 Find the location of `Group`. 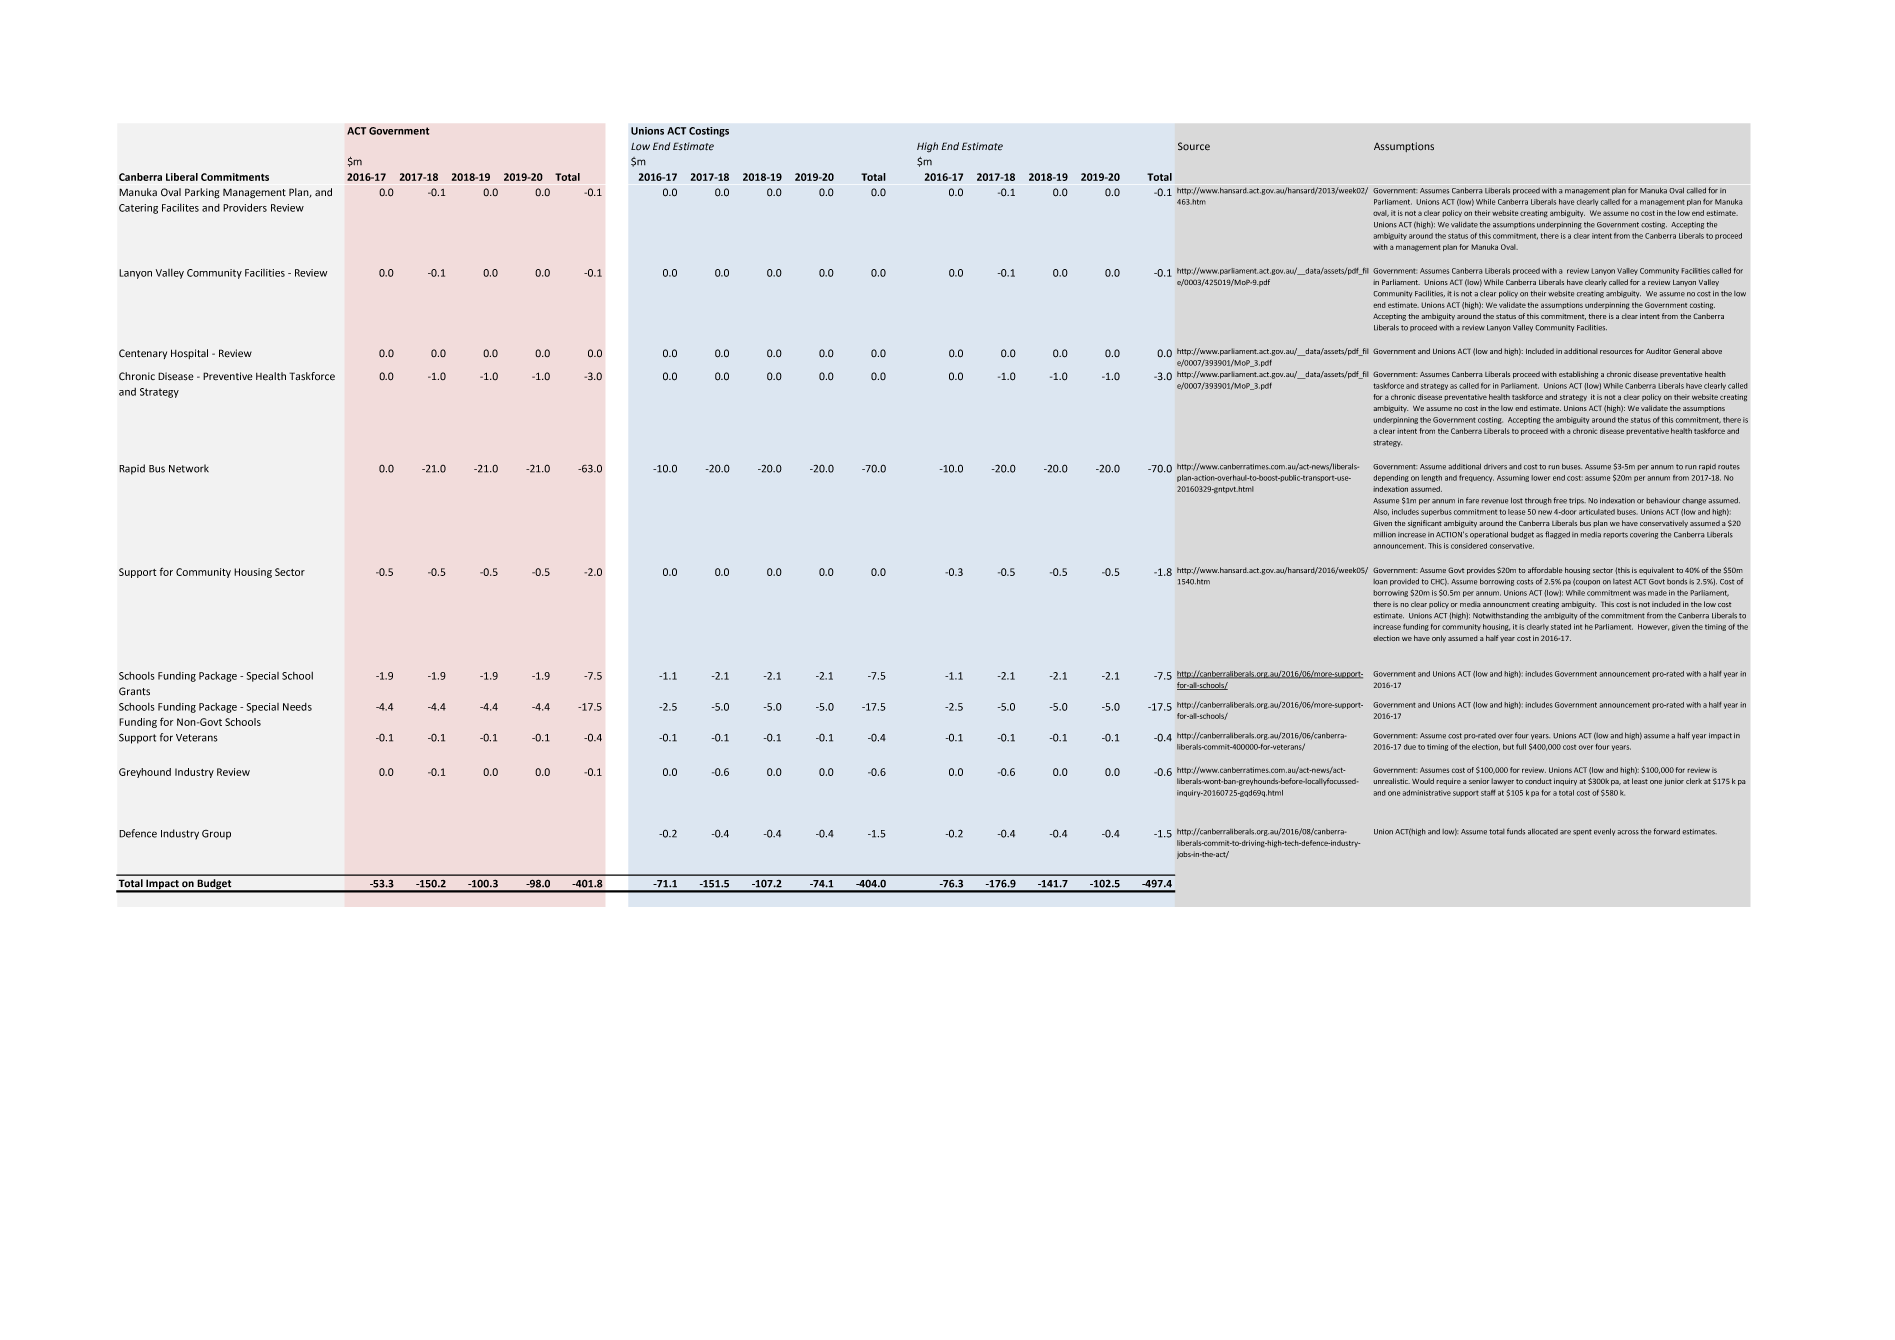

Group is located at coordinates (216, 835).
